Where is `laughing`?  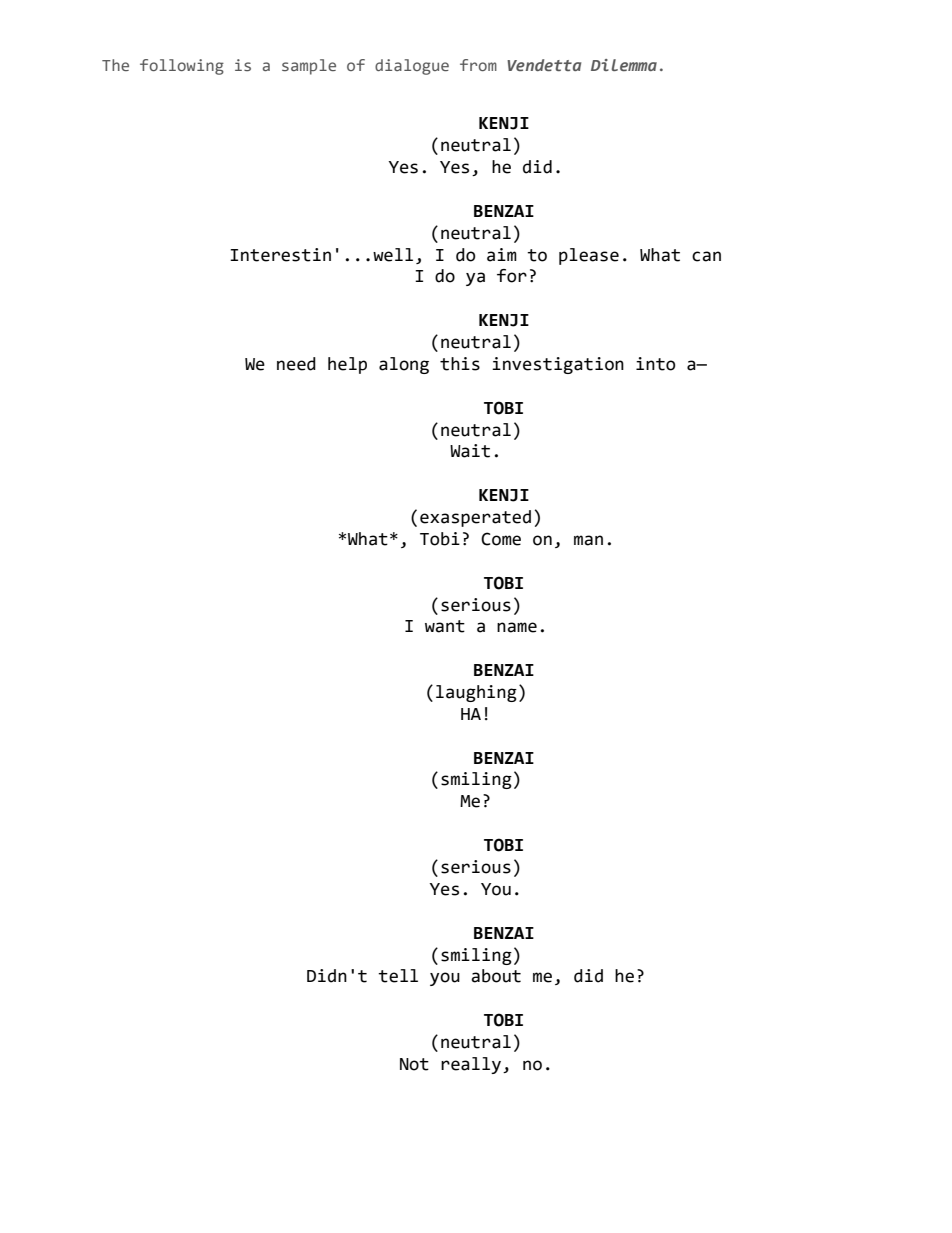
laughing is located at coordinates (476, 693).
